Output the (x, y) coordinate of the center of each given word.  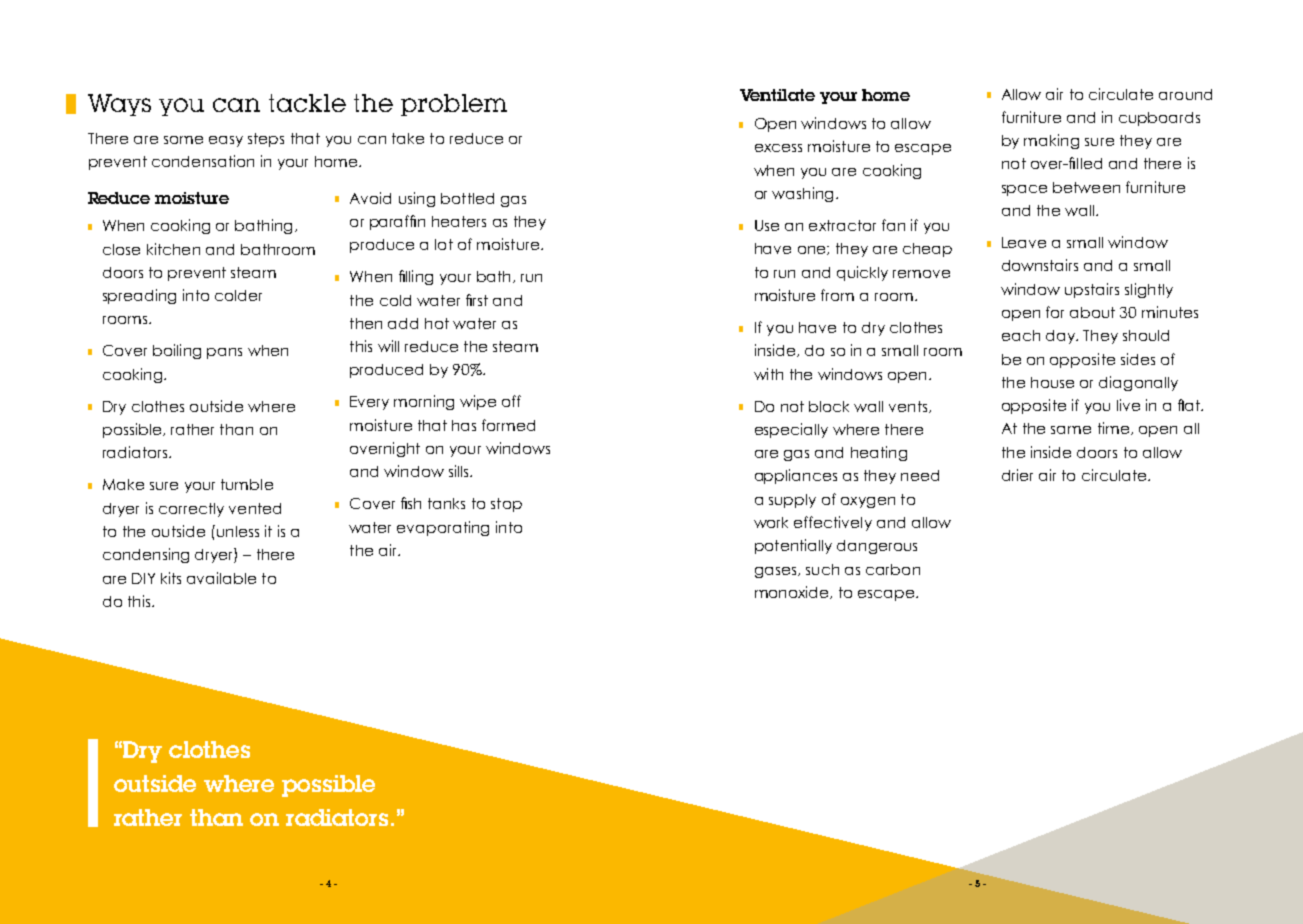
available (221, 578)
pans (224, 353)
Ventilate (777, 95)
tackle (307, 103)
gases (777, 572)
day (1061, 337)
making (1051, 141)
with (768, 374)
